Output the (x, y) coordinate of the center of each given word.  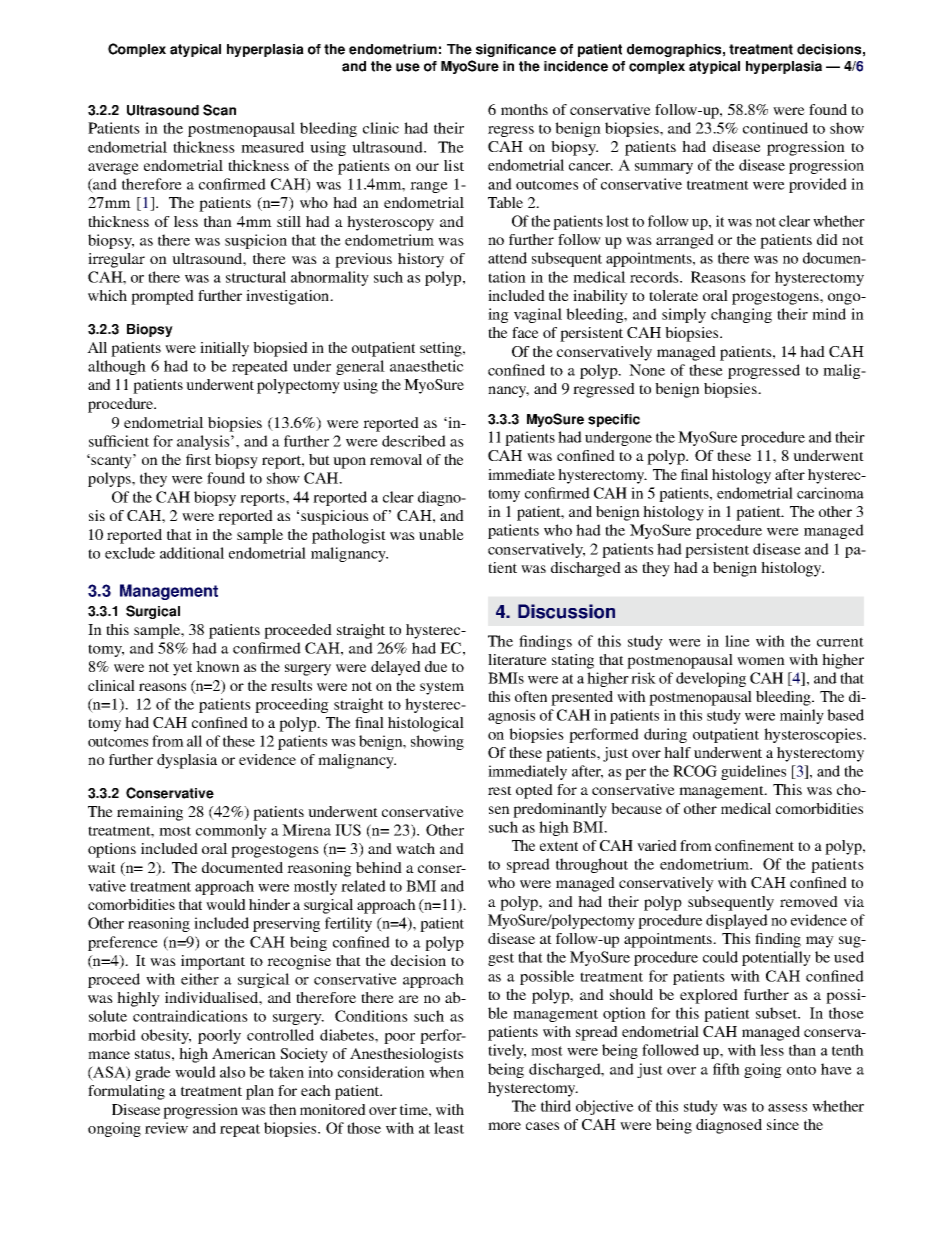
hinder (269, 904)
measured (272, 147)
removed (809, 901)
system (442, 688)
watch (415, 848)
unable (441, 534)
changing (741, 315)
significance (516, 50)
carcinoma (830, 493)
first (198, 459)
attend (507, 258)
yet (182, 669)
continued (775, 128)
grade (153, 1073)
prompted (162, 297)
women (761, 661)
